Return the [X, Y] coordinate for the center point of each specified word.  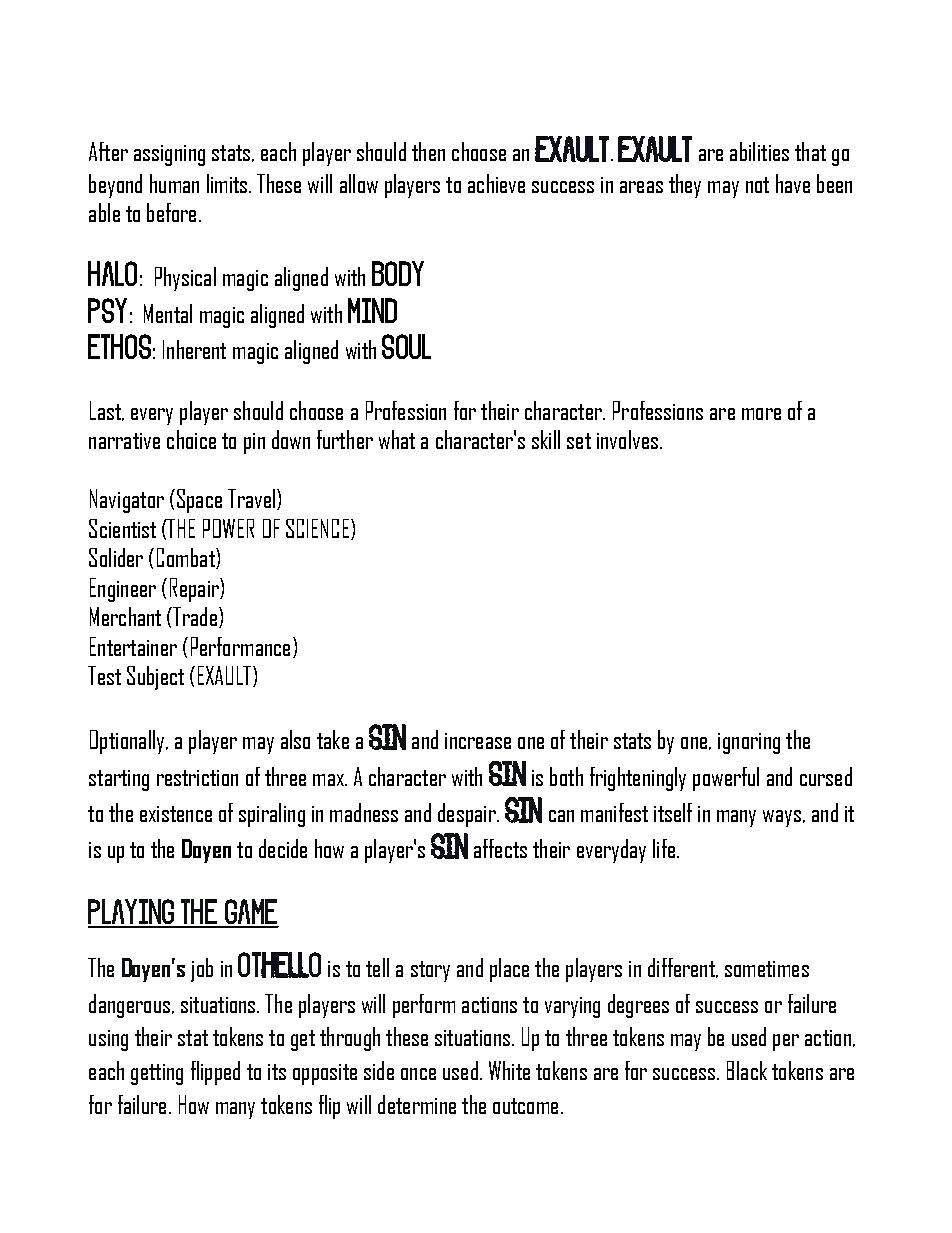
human [174, 183]
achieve [496, 183]
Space [199, 501]
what [397, 439]
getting [157, 1074]
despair [468, 815]
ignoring [749, 743]
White [509, 1070]
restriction [197, 778]
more [761, 414]
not [757, 185]
